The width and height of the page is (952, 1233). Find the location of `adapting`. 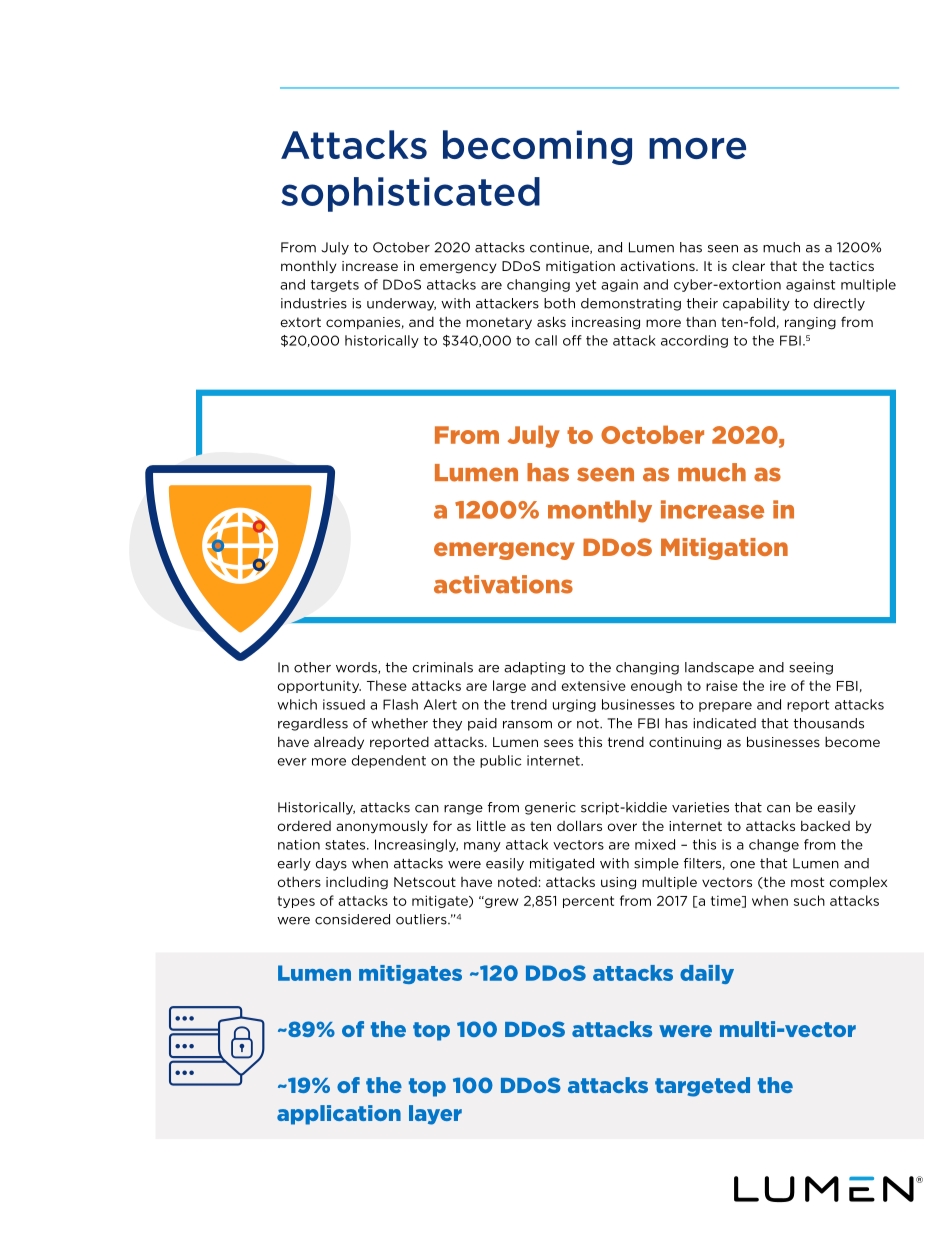

adapting is located at coordinates (534, 668).
